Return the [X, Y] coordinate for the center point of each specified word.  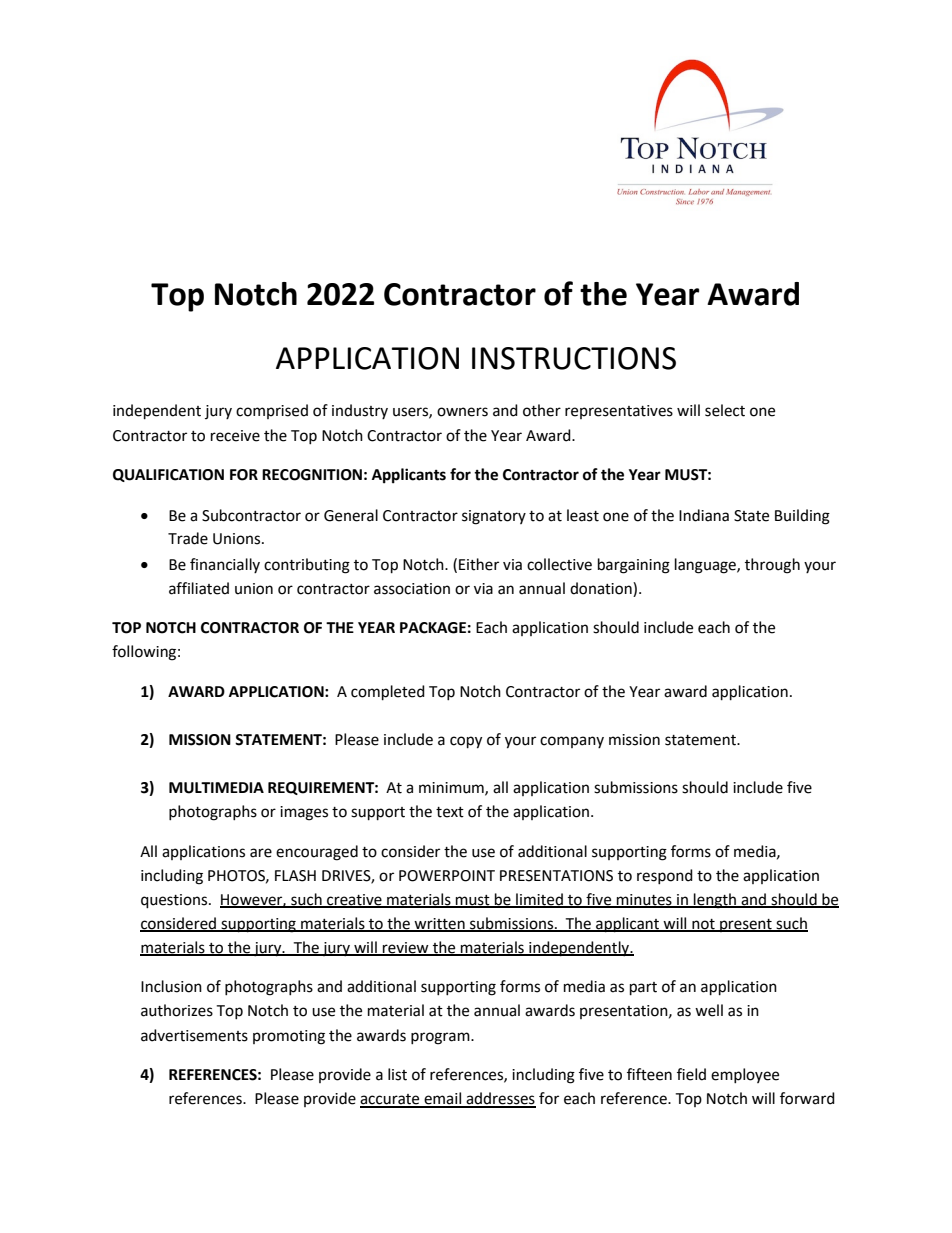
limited [539, 900]
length [715, 901]
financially [225, 565]
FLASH [295, 876]
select [725, 410]
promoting [289, 1037]
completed [388, 693]
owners [462, 412]
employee [745, 1075]
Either [479, 564]
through [772, 566]
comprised [272, 411]
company [572, 742]
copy [466, 742]
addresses [500, 1099]
